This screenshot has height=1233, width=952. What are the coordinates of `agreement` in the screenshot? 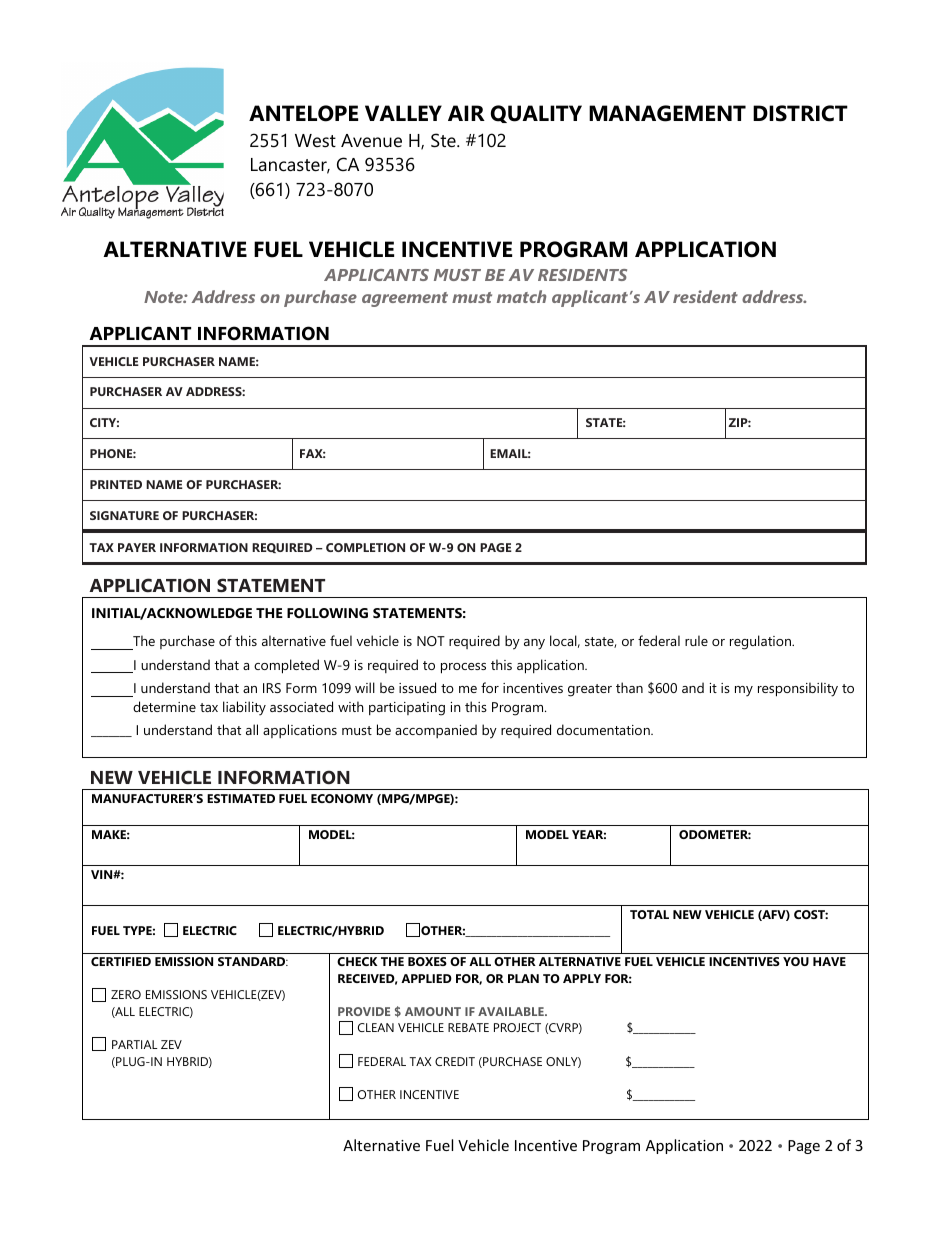 It's located at (405, 299).
